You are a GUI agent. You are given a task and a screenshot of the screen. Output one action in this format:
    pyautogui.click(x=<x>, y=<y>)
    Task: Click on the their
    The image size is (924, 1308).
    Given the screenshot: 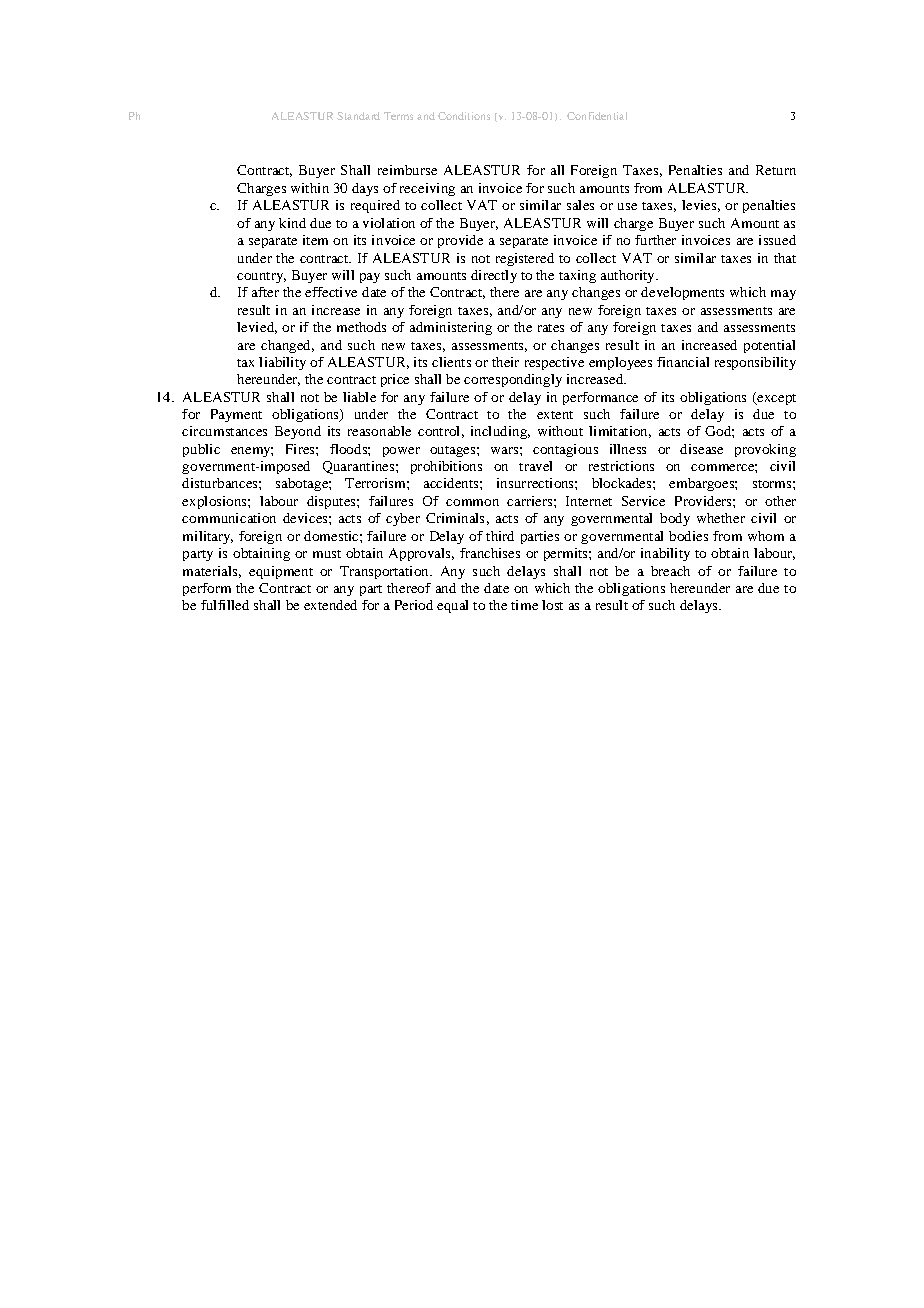 What is the action you would take?
    pyautogui.click(x=505, y=362)
